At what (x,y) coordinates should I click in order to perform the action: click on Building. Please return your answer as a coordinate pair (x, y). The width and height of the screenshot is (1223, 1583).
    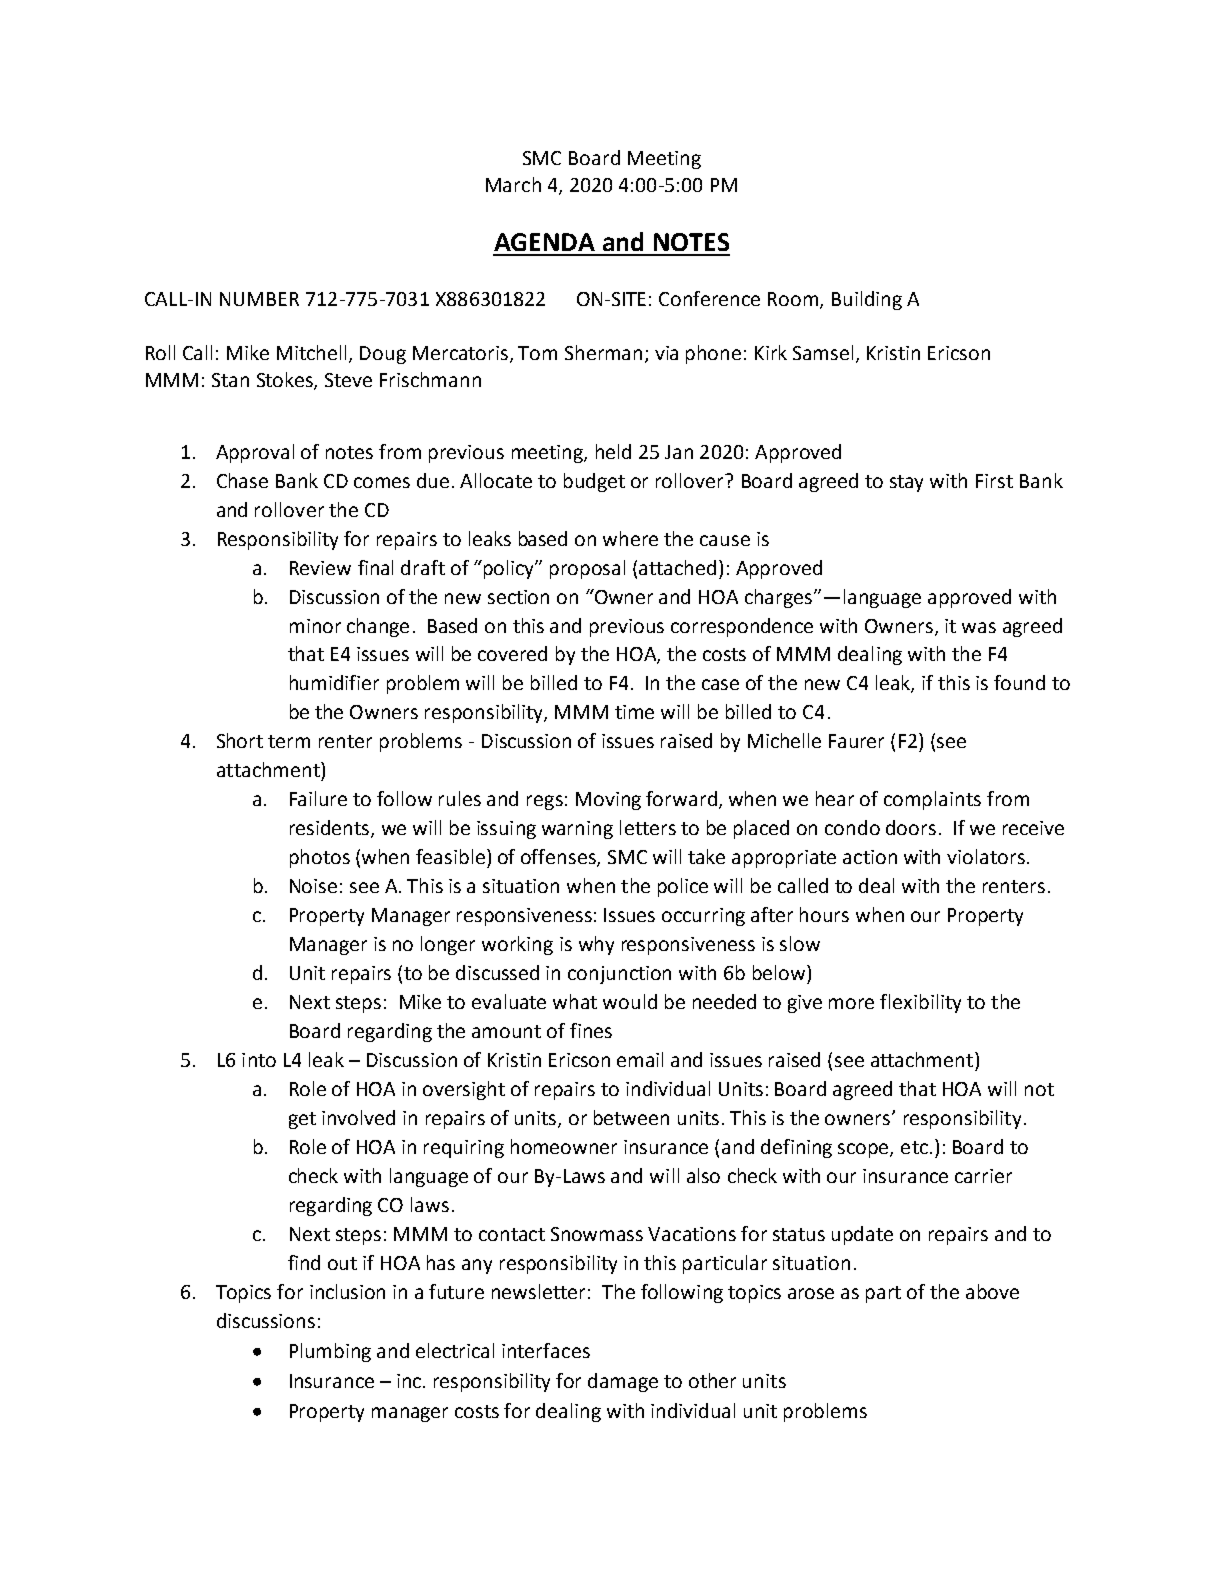
    Looking at the image, I should click on (867, 300).
